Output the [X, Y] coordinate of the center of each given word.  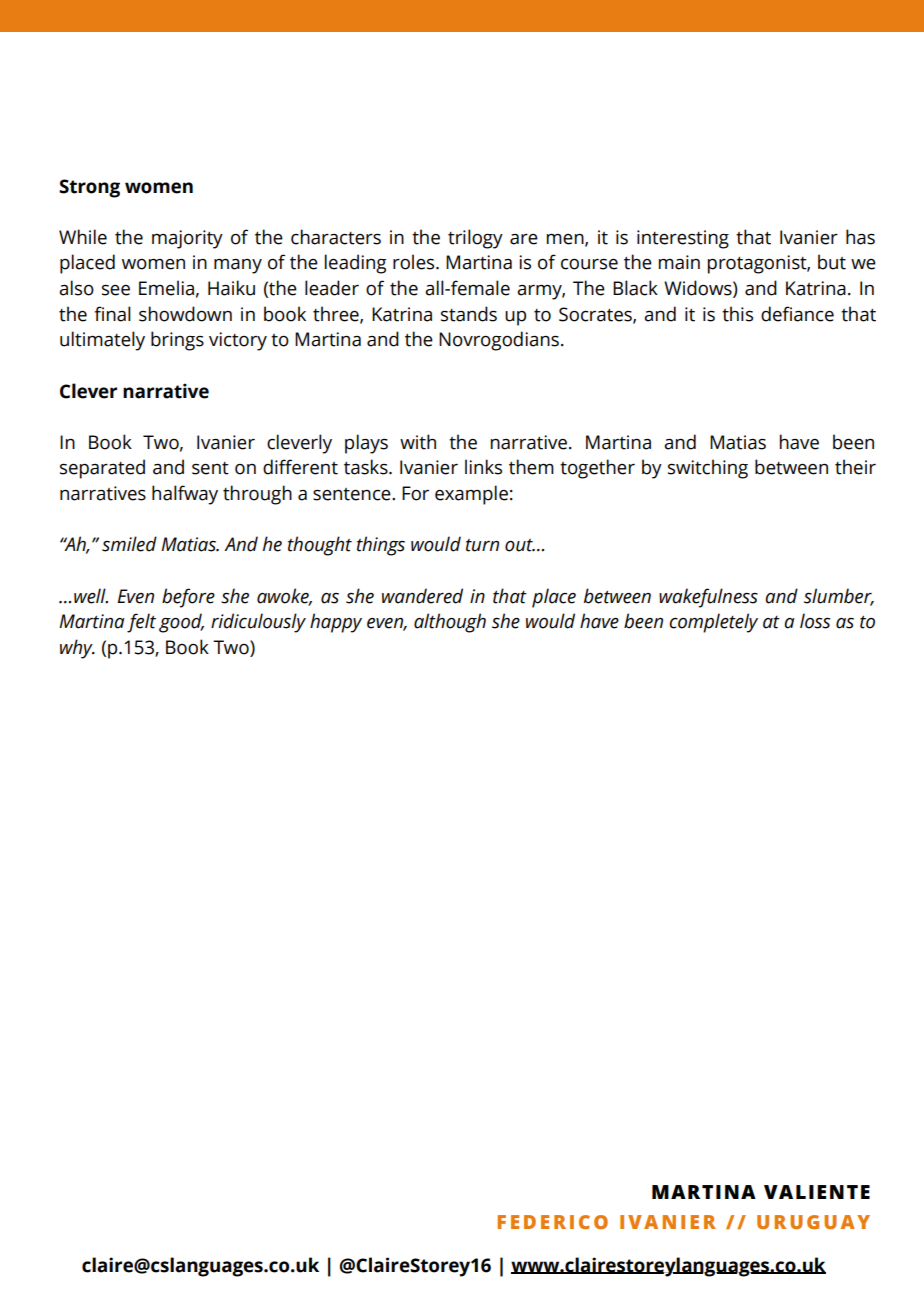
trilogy [475, 239]
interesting [683, 239]
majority [187, 239]
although [450, 623]
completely [713, 623]
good [181, 623]
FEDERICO [552, 1222]
